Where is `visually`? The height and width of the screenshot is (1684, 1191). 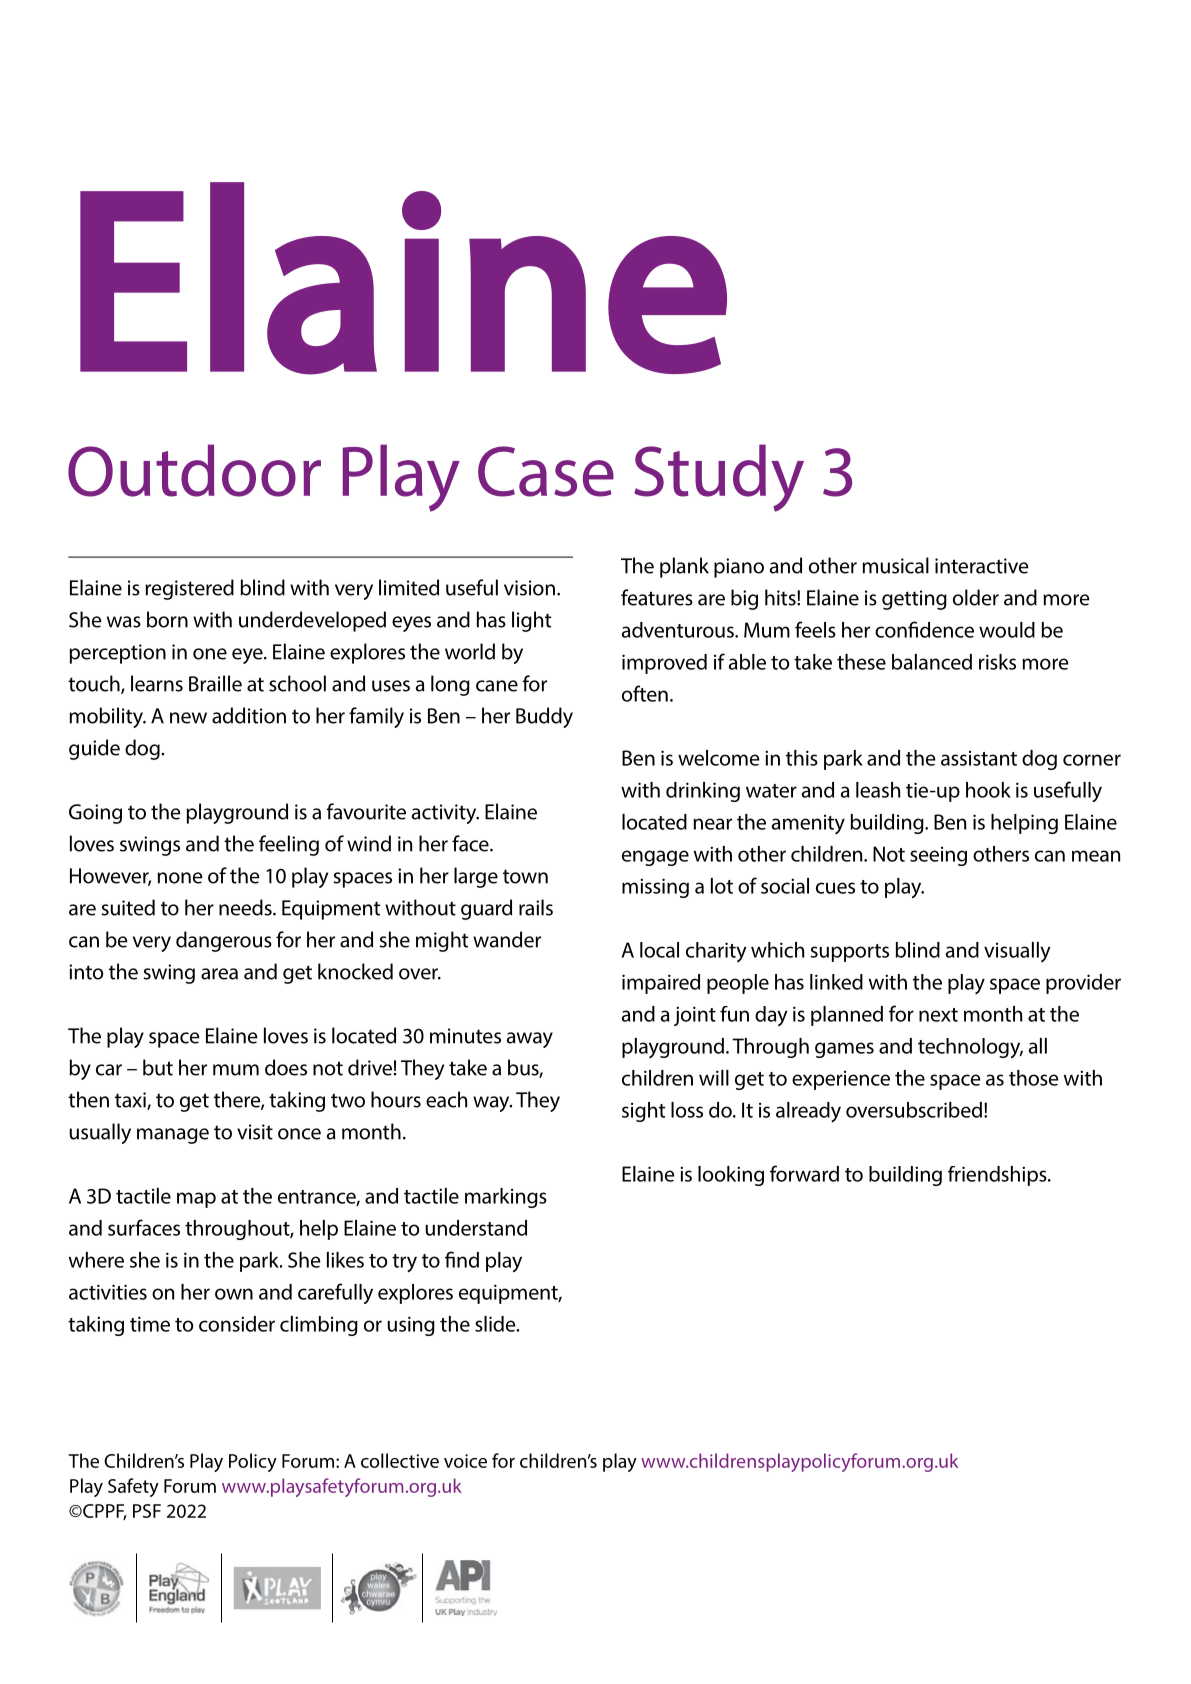
visually is located at coordinates (1017, 952).
